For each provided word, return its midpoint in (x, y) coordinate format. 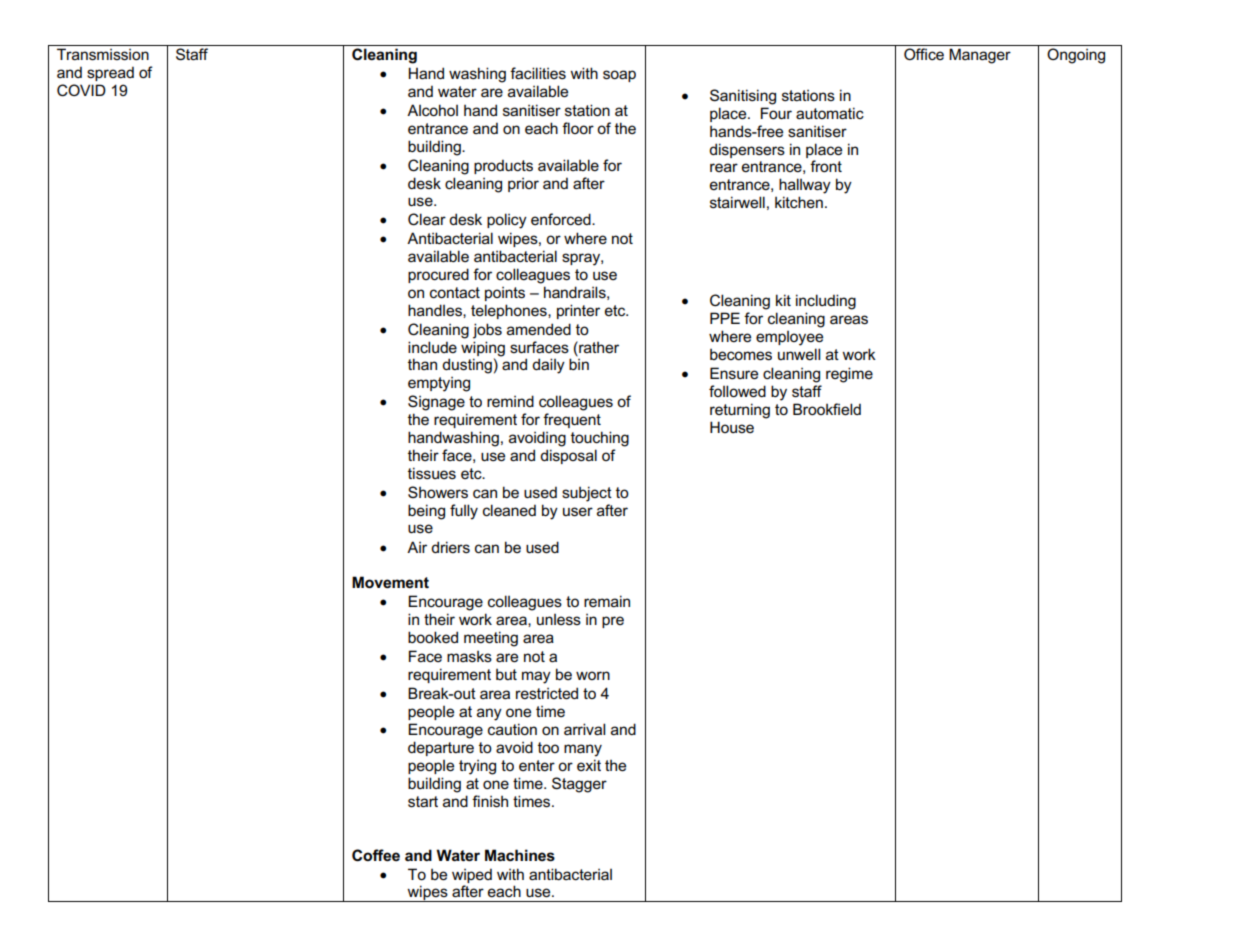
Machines (520, 855)
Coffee (376, 855)
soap (619, 76)
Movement (390, 582)
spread (110, 74)
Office (924, 54)
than (422, 364)
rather (598, 347)
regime (849, 375)
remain (607, 601)
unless (559, 619)
